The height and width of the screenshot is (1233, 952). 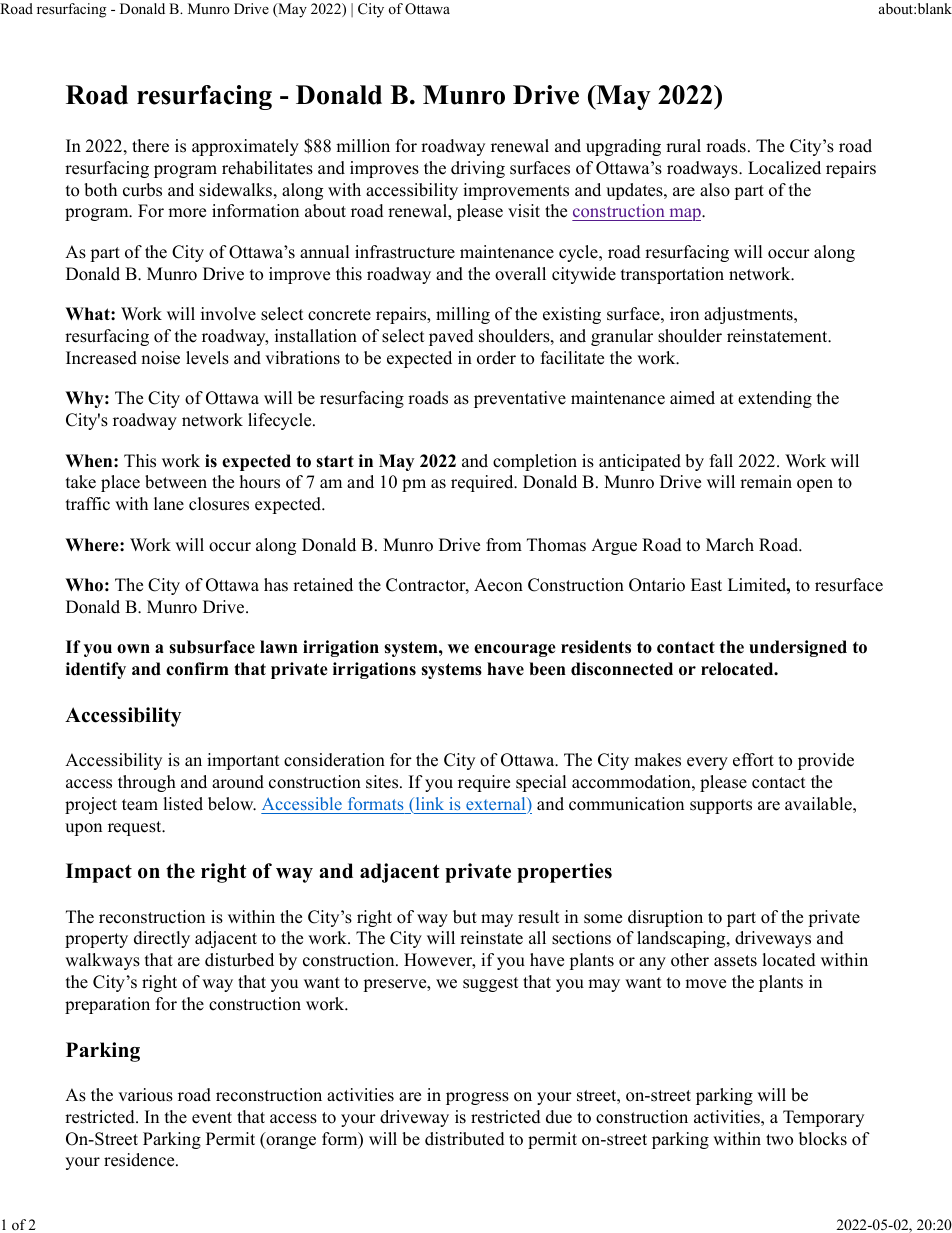 I want to click on also, so click(x=715, y=190).
